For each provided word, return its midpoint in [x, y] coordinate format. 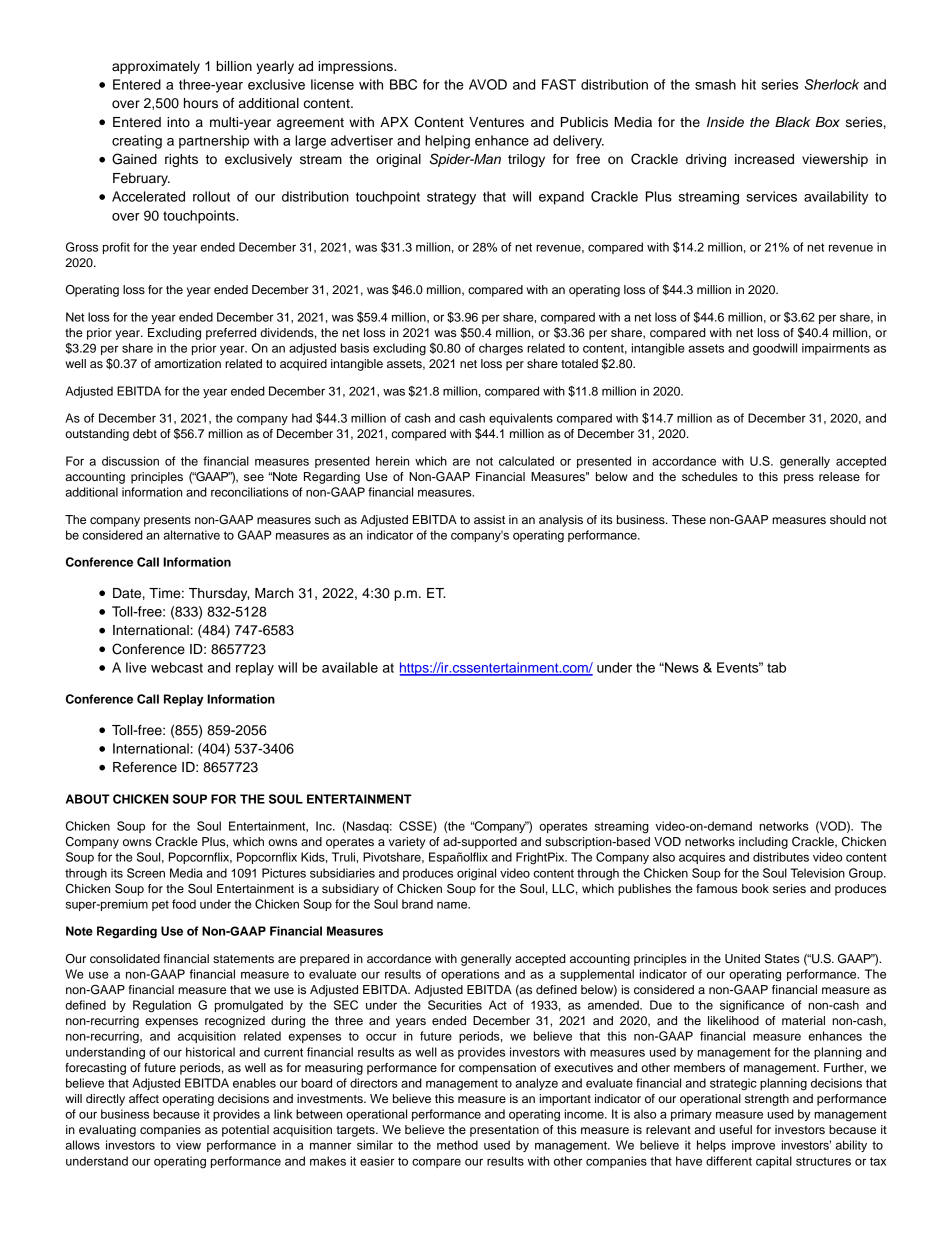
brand [417, 904]
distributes [781, 857]
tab [776, 667]
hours [201, 103]
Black [792, 122]
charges [501, 349]
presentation [504, 1131]
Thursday [219, 594]
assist [489, 519]
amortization [187, 363]
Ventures [496, 122]
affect [144, 1098]
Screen [146, 873]
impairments [836, 349]
